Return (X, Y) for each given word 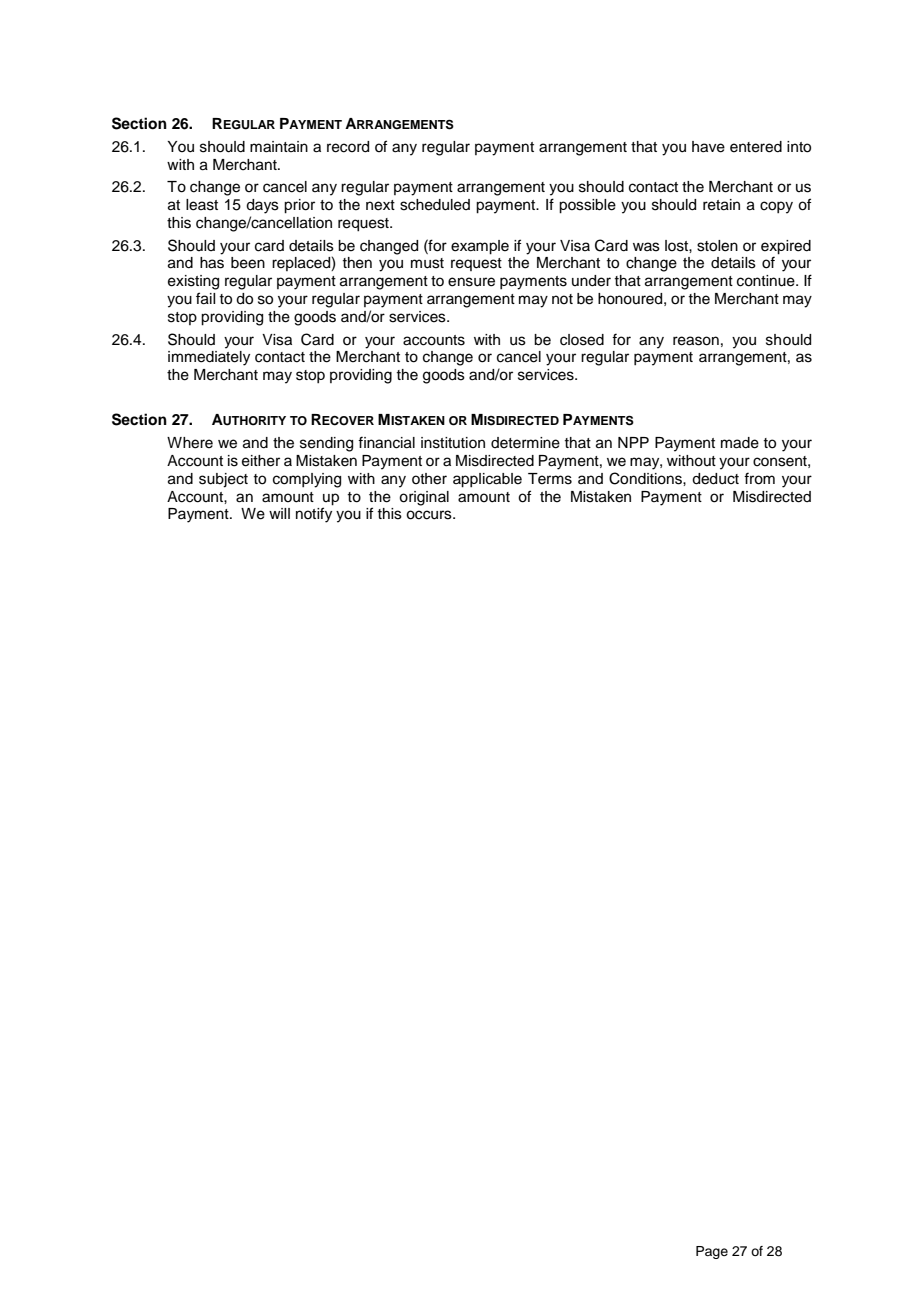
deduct (715, 479)
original (424, 498)
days (262, 206)
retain (721, 205)
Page (712, 1252)
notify (314, 515)
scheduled (435, 205)
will (279, 513)
